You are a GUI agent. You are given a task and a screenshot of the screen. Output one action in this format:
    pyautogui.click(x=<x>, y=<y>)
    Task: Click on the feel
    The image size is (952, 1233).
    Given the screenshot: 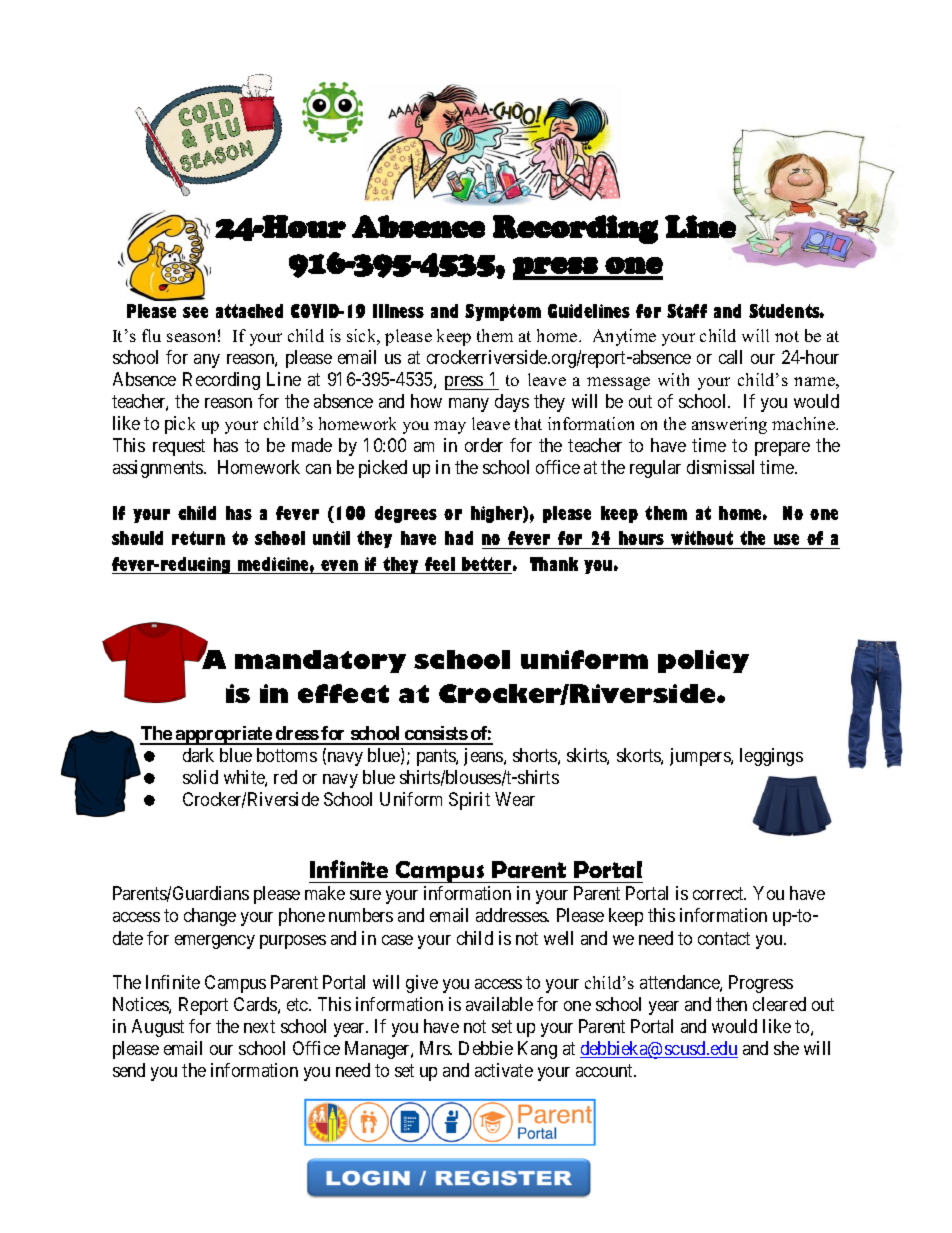 What is the action you would take?
    pyautogui.click(x=440, y=565)
